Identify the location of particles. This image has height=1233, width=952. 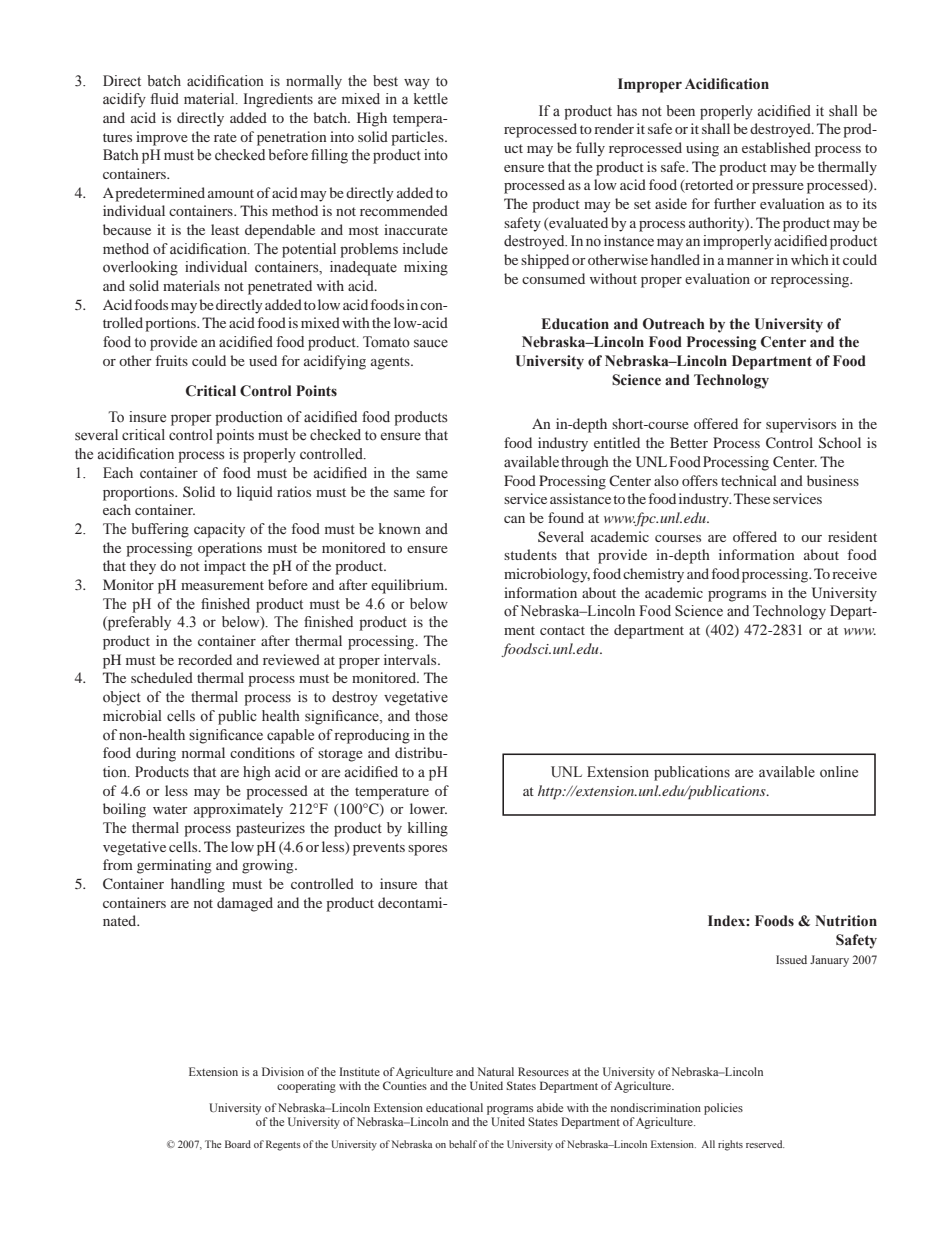
(418, 138).
